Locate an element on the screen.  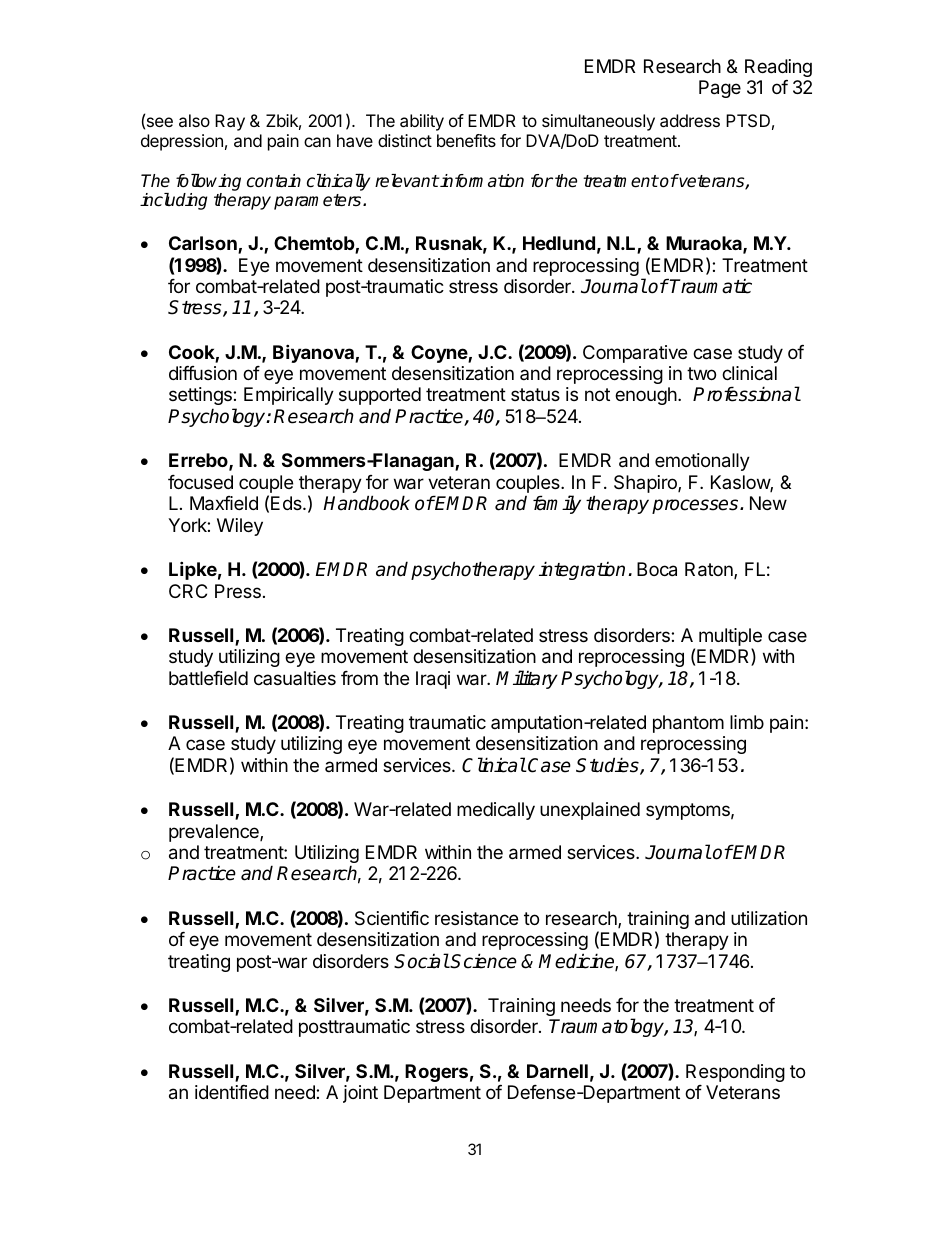
status is located at coordinates (535, 394).
